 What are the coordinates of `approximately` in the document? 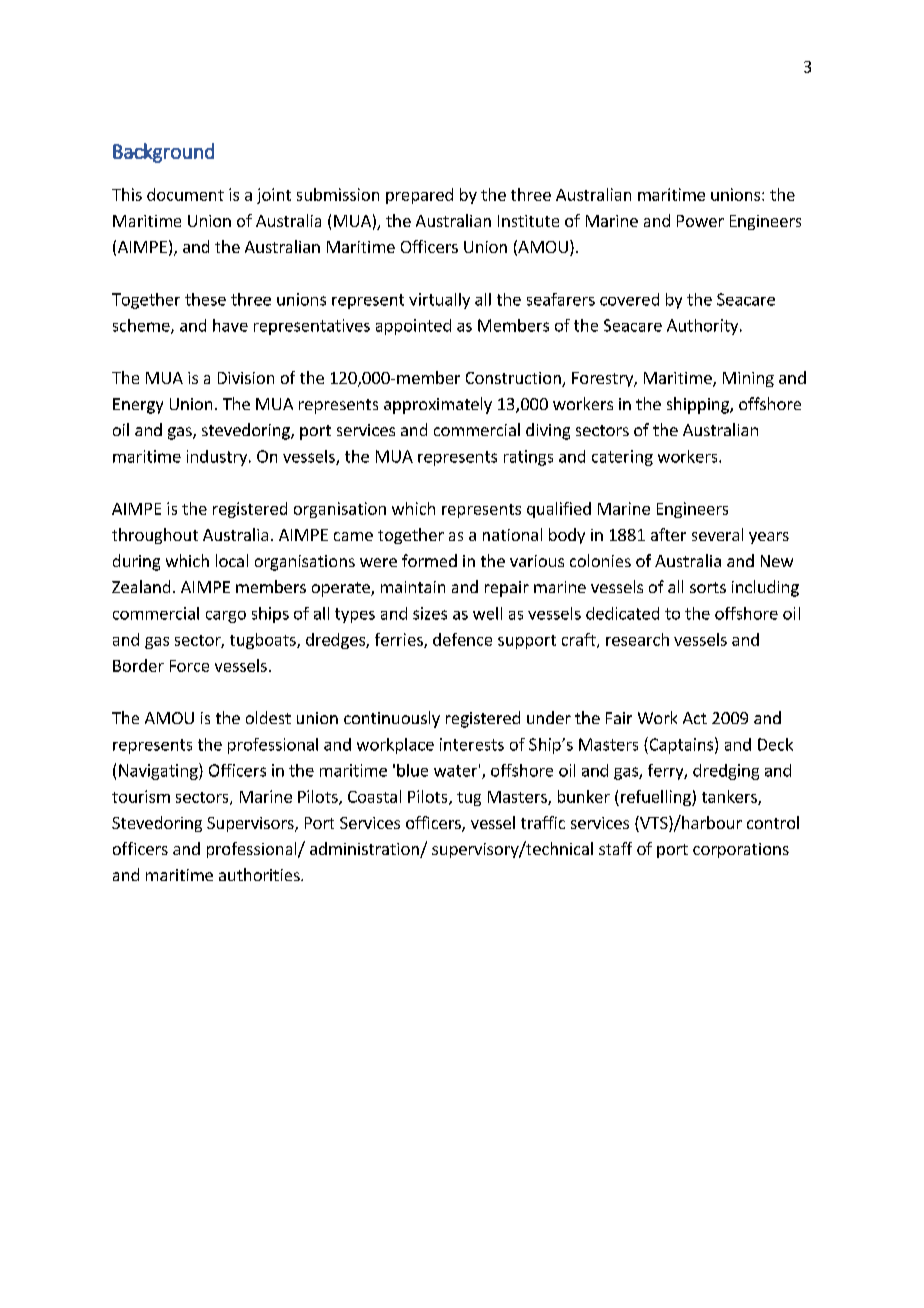 It's located at (438, 405).
